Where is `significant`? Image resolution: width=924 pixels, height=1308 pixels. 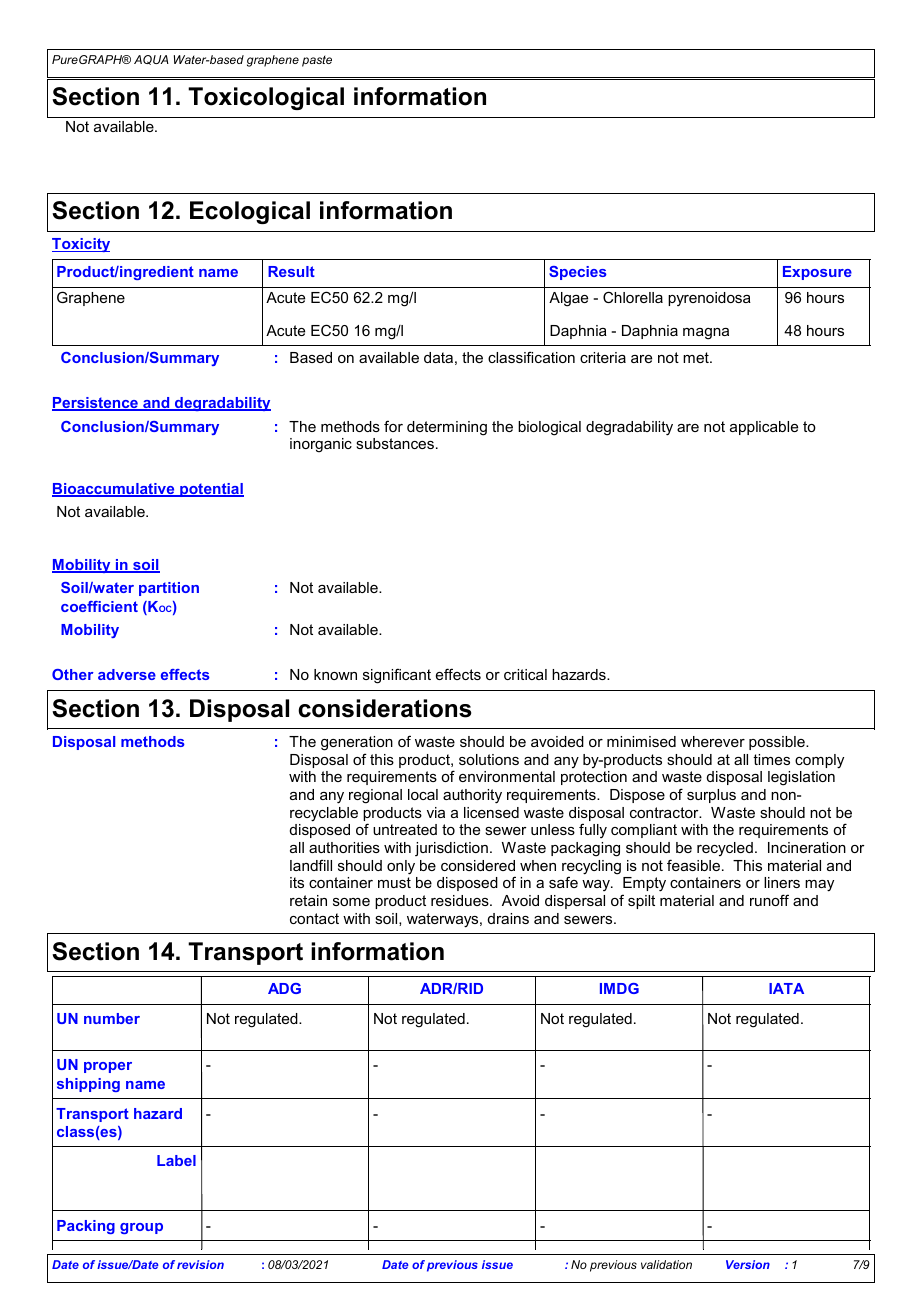 significant is located at coordinates (397, 676).
